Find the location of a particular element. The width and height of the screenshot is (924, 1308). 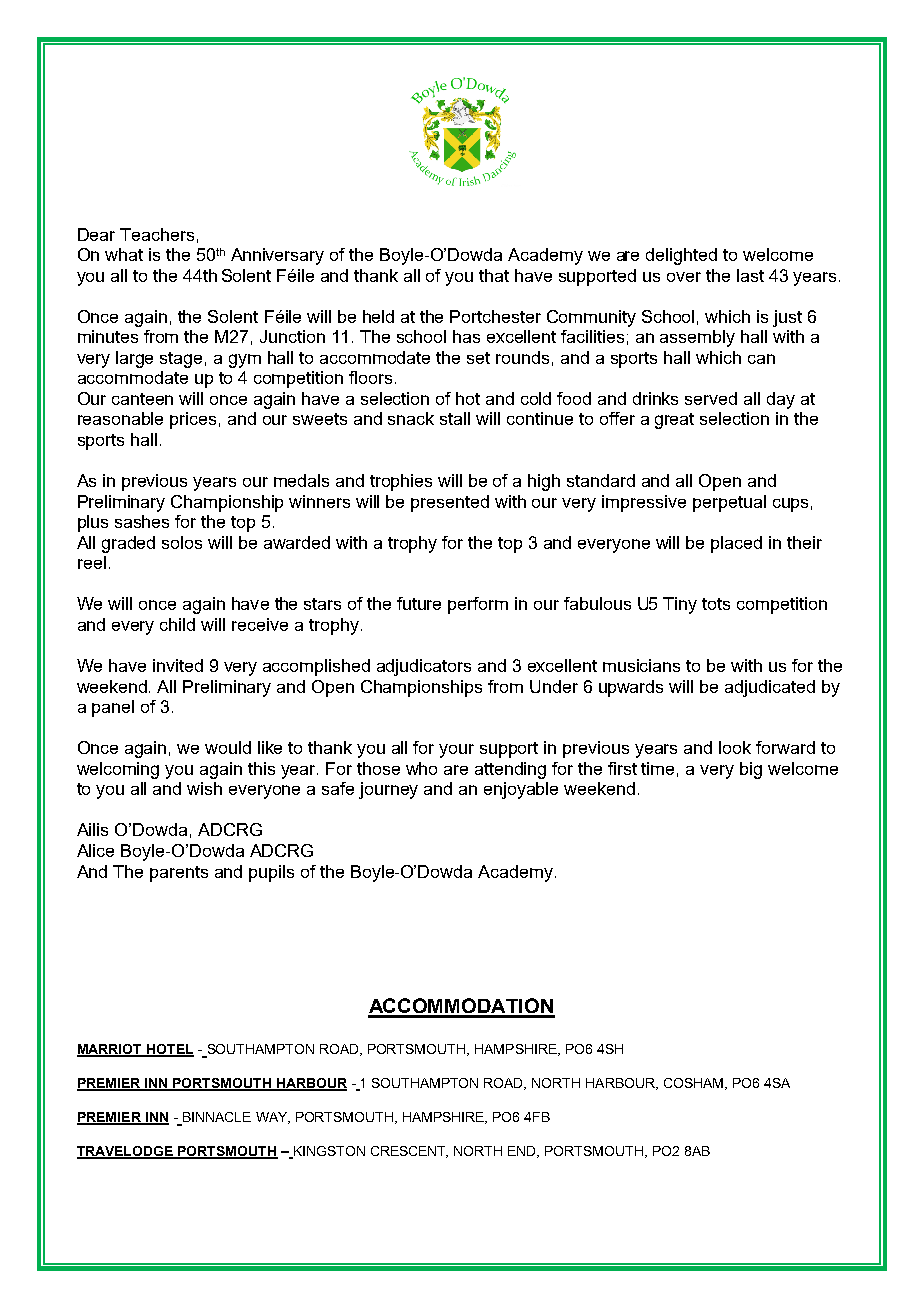

journey is located at coordinates (388, 790).
